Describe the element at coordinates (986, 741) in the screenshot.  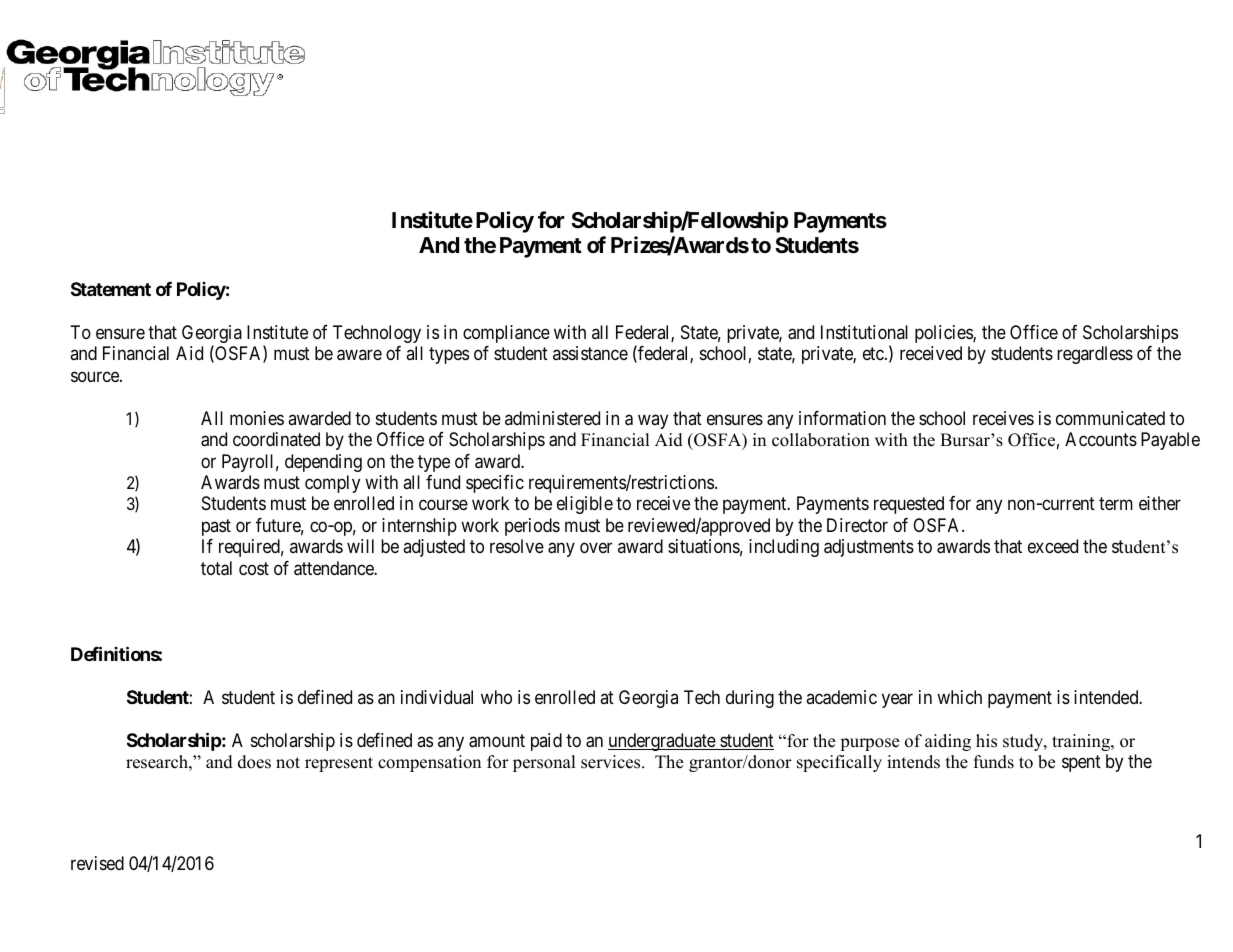
I see `his` at that location.
